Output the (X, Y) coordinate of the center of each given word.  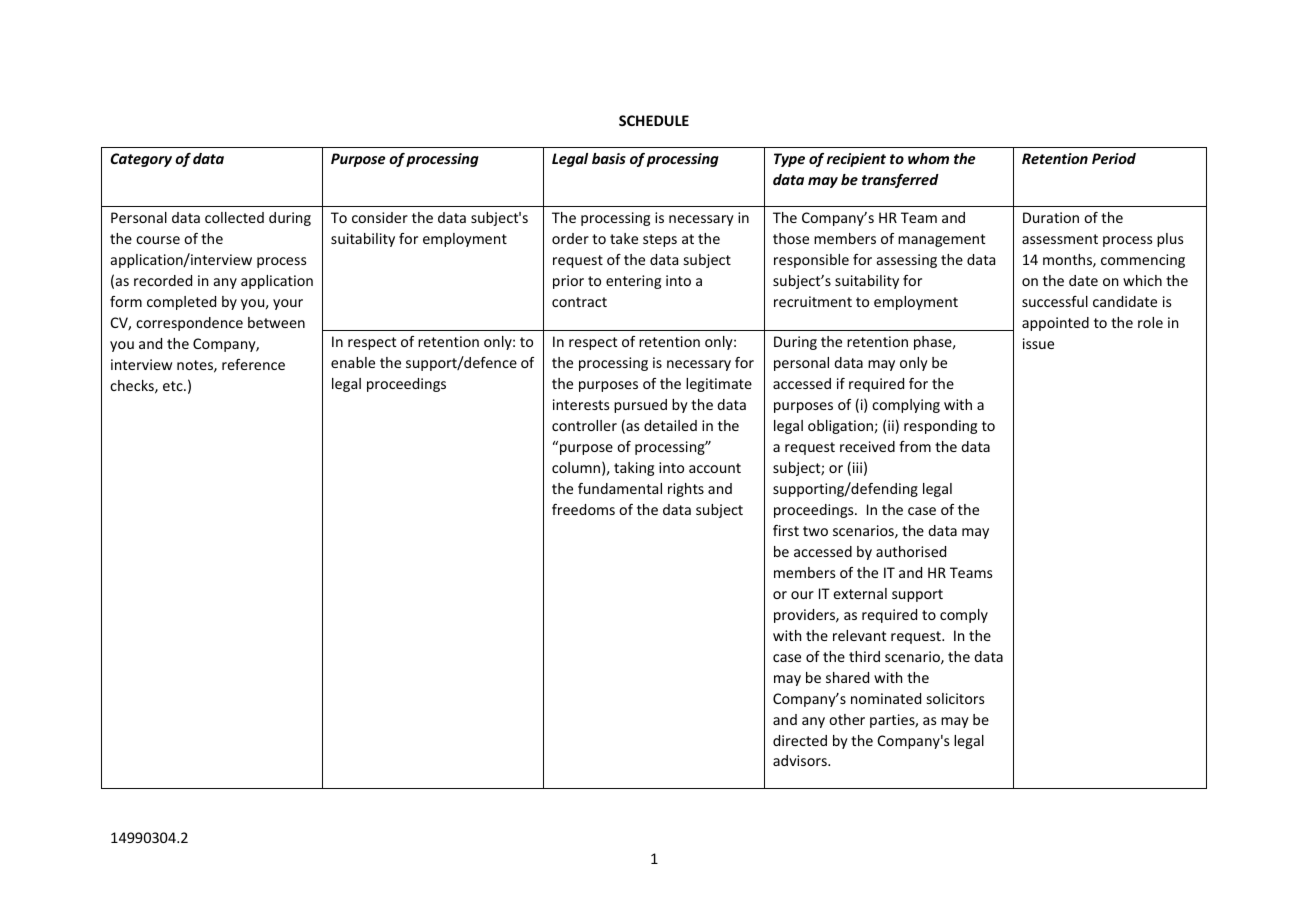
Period (1114, 158)
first (786, 530)
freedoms (583, 509)
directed (800, 740)
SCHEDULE (654, 120)
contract (579, 302)
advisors (801, 760)
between (276, 322)
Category (141, 160)
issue (1038, 343)
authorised (911, 551)
